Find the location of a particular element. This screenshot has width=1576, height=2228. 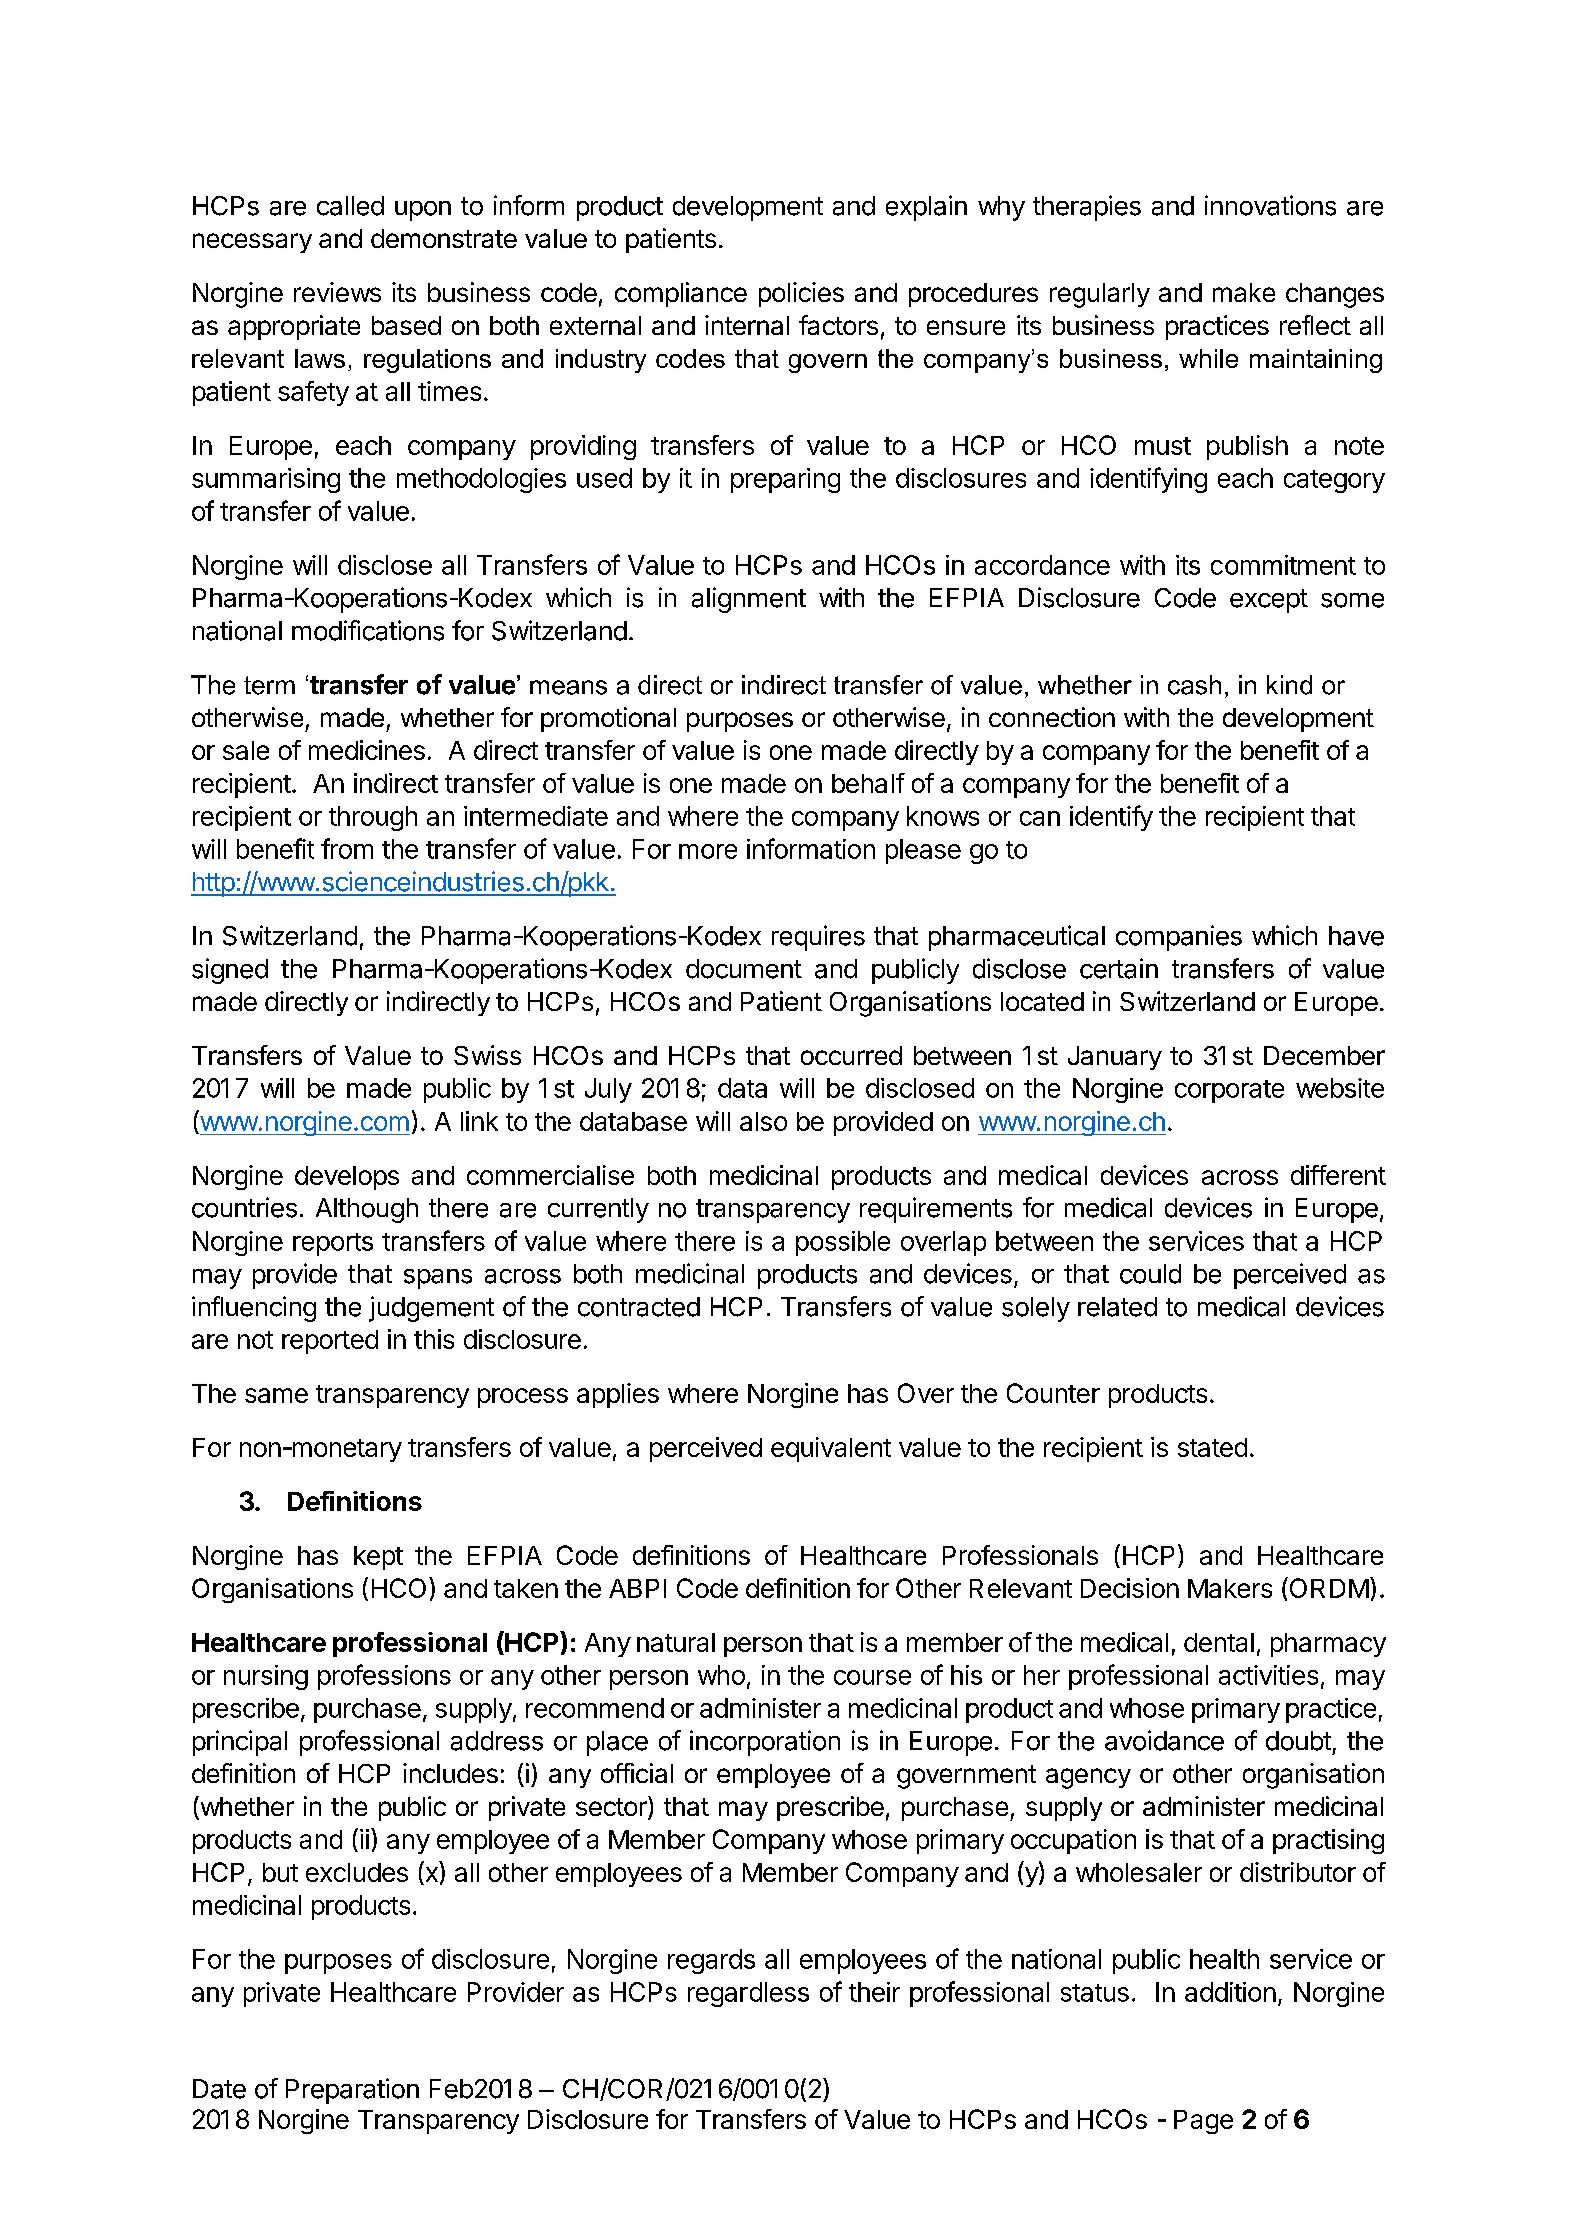

more is located at coordinates (708, 851).
